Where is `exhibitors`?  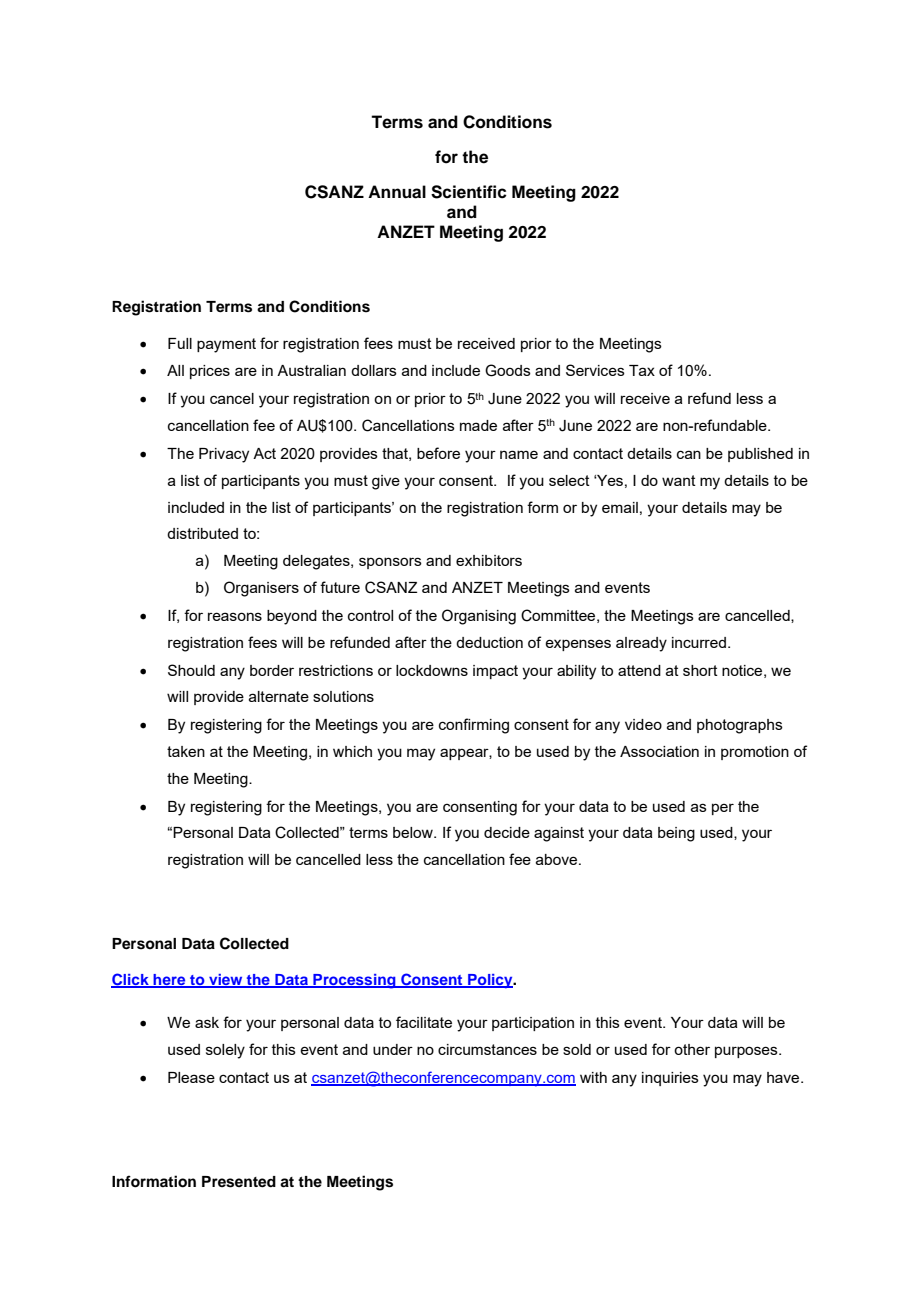
exhibitors is located at coordinates (489, 560).
